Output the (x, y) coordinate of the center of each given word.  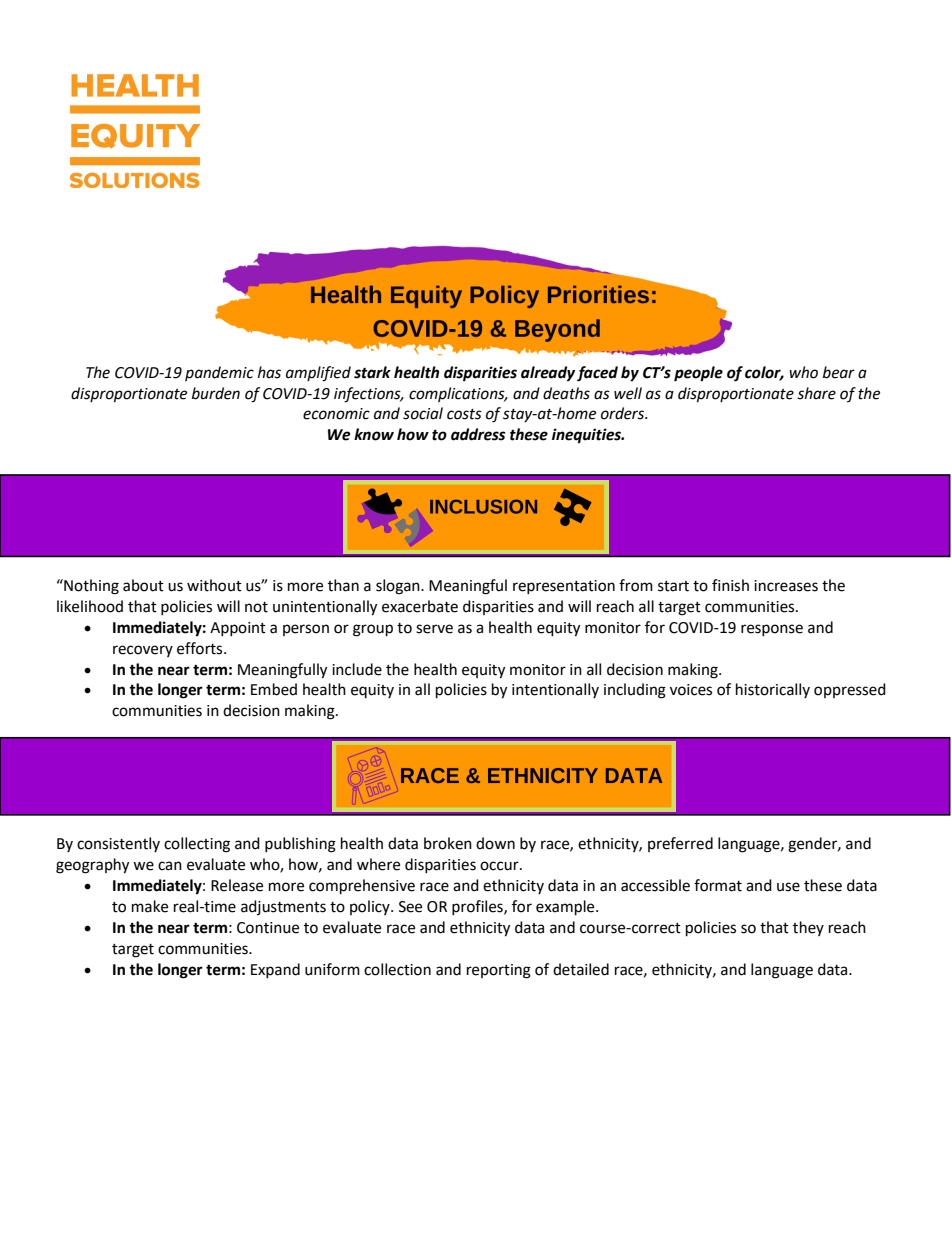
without (214, 585)
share (816, 393)
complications (458, 394)
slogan (399, 587)
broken (448, 843)
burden (216, 393)
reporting (499, 971)
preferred (680, 844)
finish (730, 585)
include (357, 669)
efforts (201, 648)
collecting (197, 845)
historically (773, 690)
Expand (275, 970)
